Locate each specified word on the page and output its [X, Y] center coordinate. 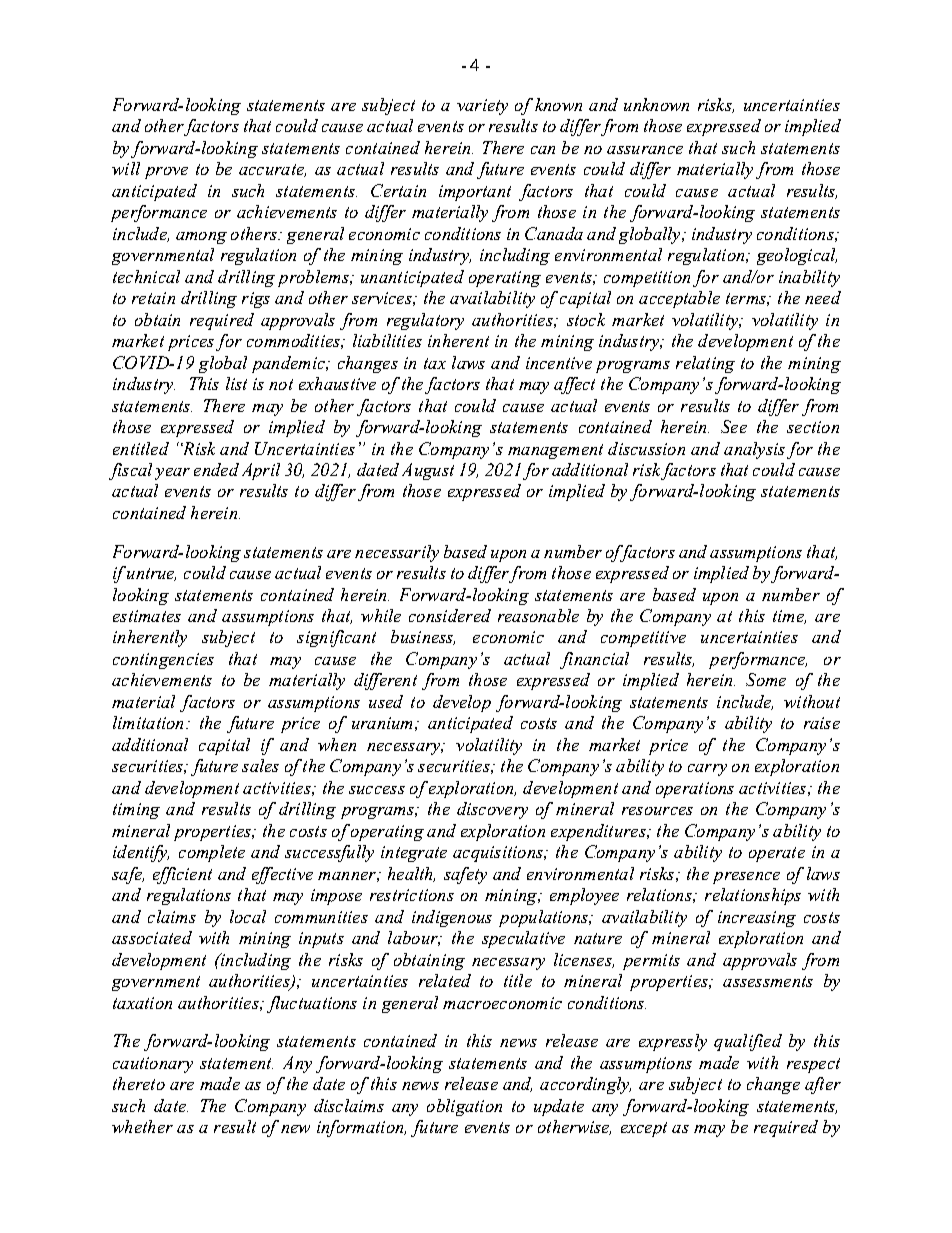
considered [450, 615]
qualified [748, 1042]
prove [166, 173]
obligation [464, 1107]
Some [766, 679]
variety [482, 107]
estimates [147, 616]
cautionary [153, 1065]
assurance [645, 150]
